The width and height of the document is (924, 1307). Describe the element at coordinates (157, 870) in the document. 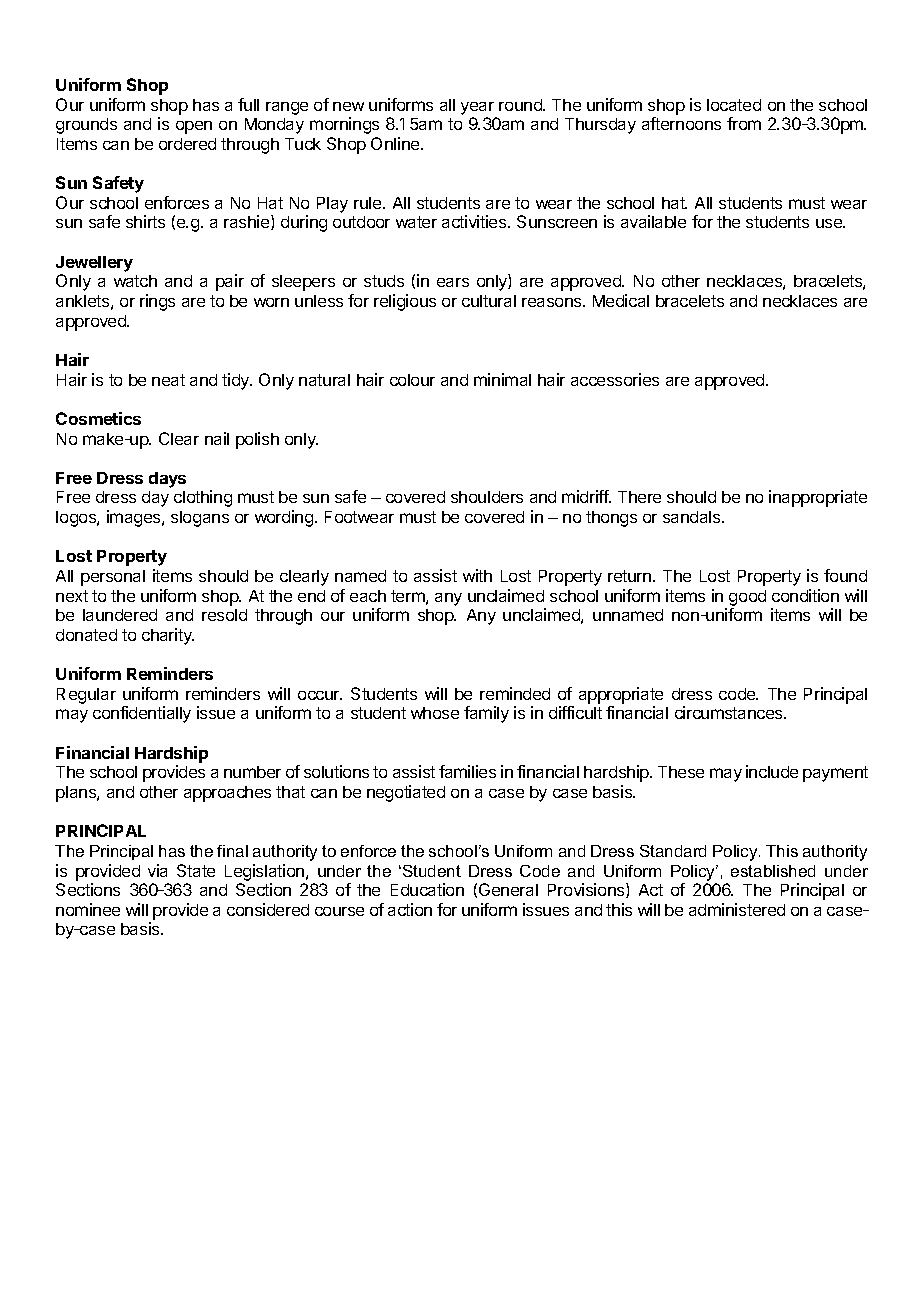

I see `via` at that location.
